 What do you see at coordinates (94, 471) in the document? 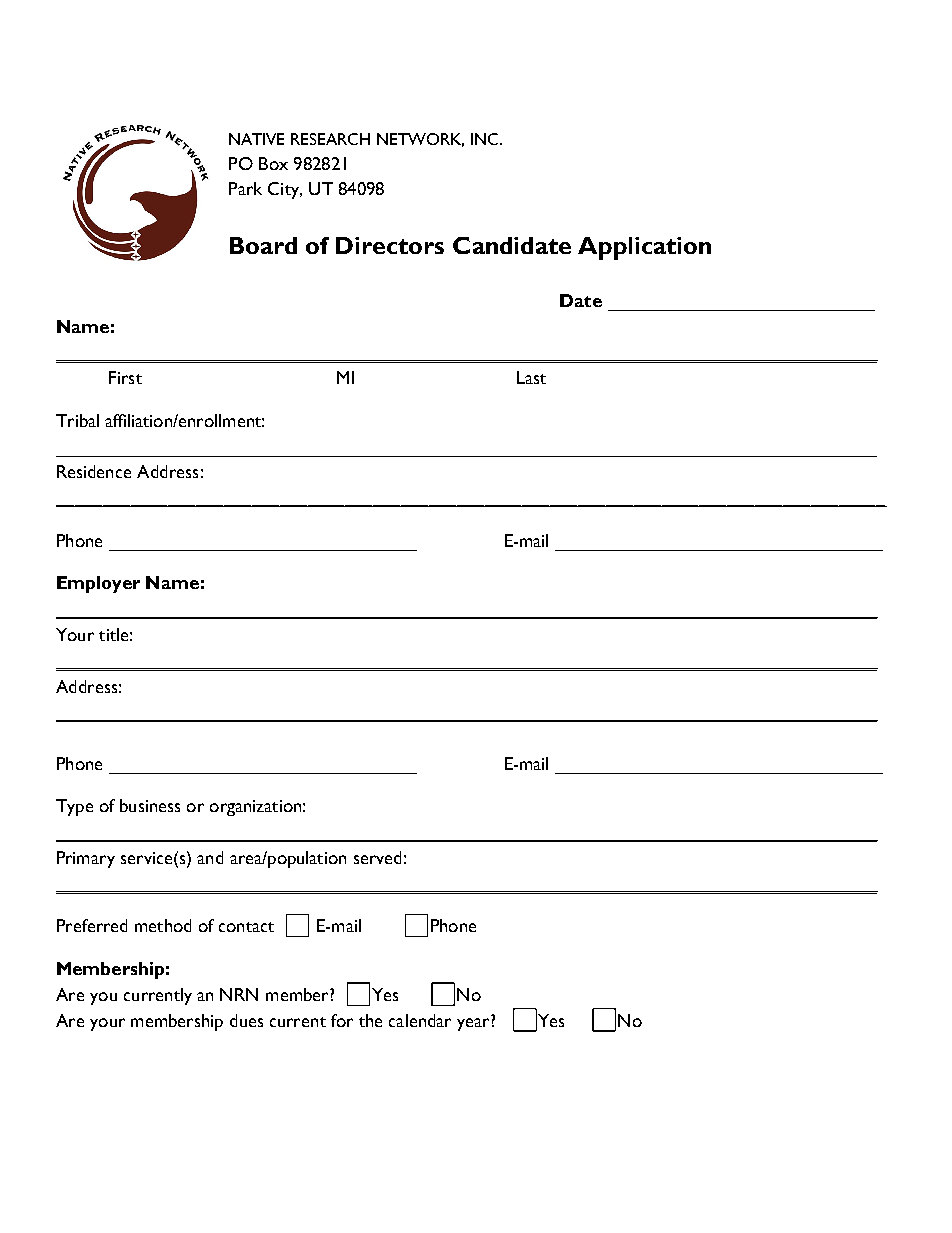
I see `Residence` at bounding box center [94, 471].
